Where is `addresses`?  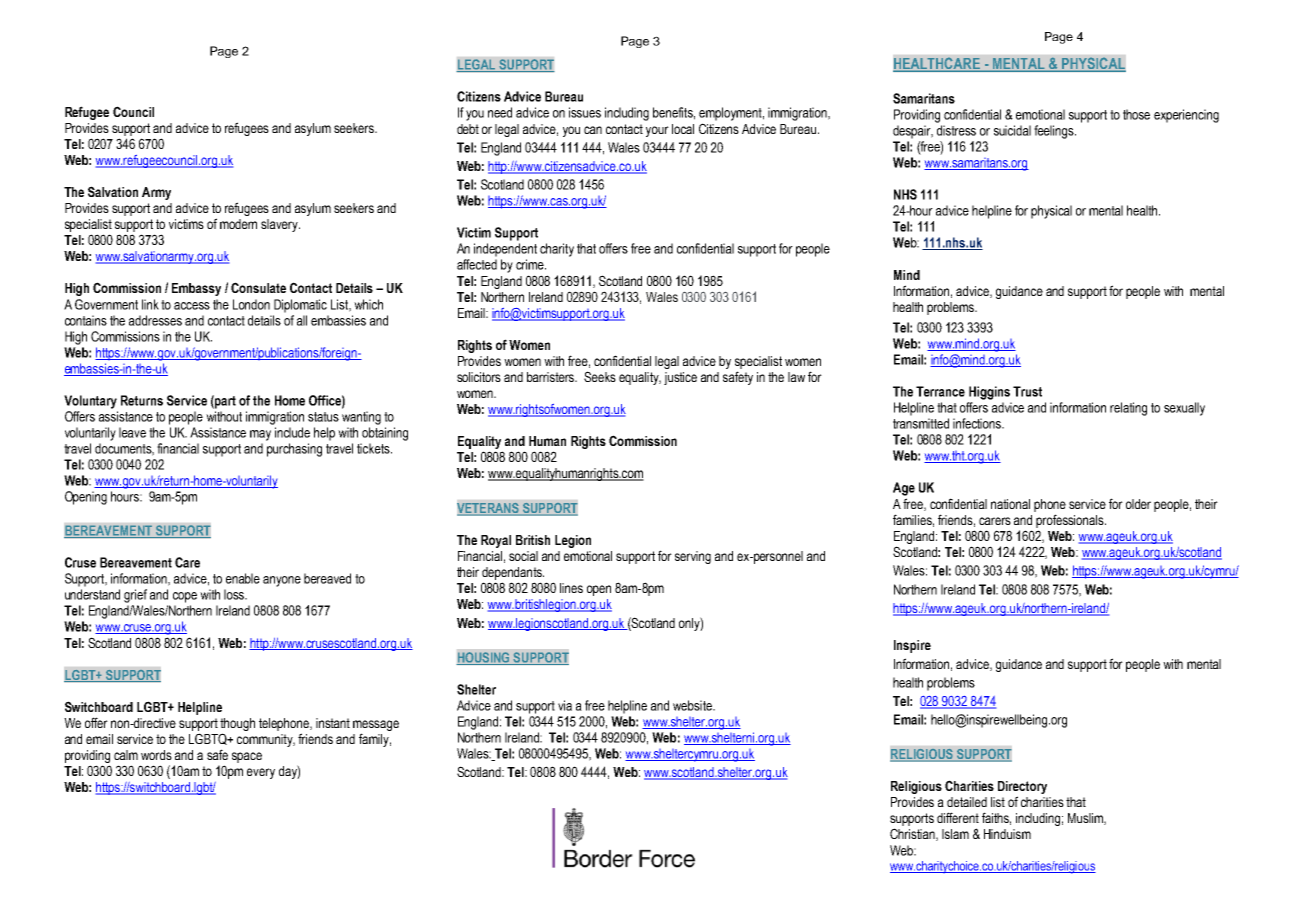 addresses is located at coordinates (155, 320).
